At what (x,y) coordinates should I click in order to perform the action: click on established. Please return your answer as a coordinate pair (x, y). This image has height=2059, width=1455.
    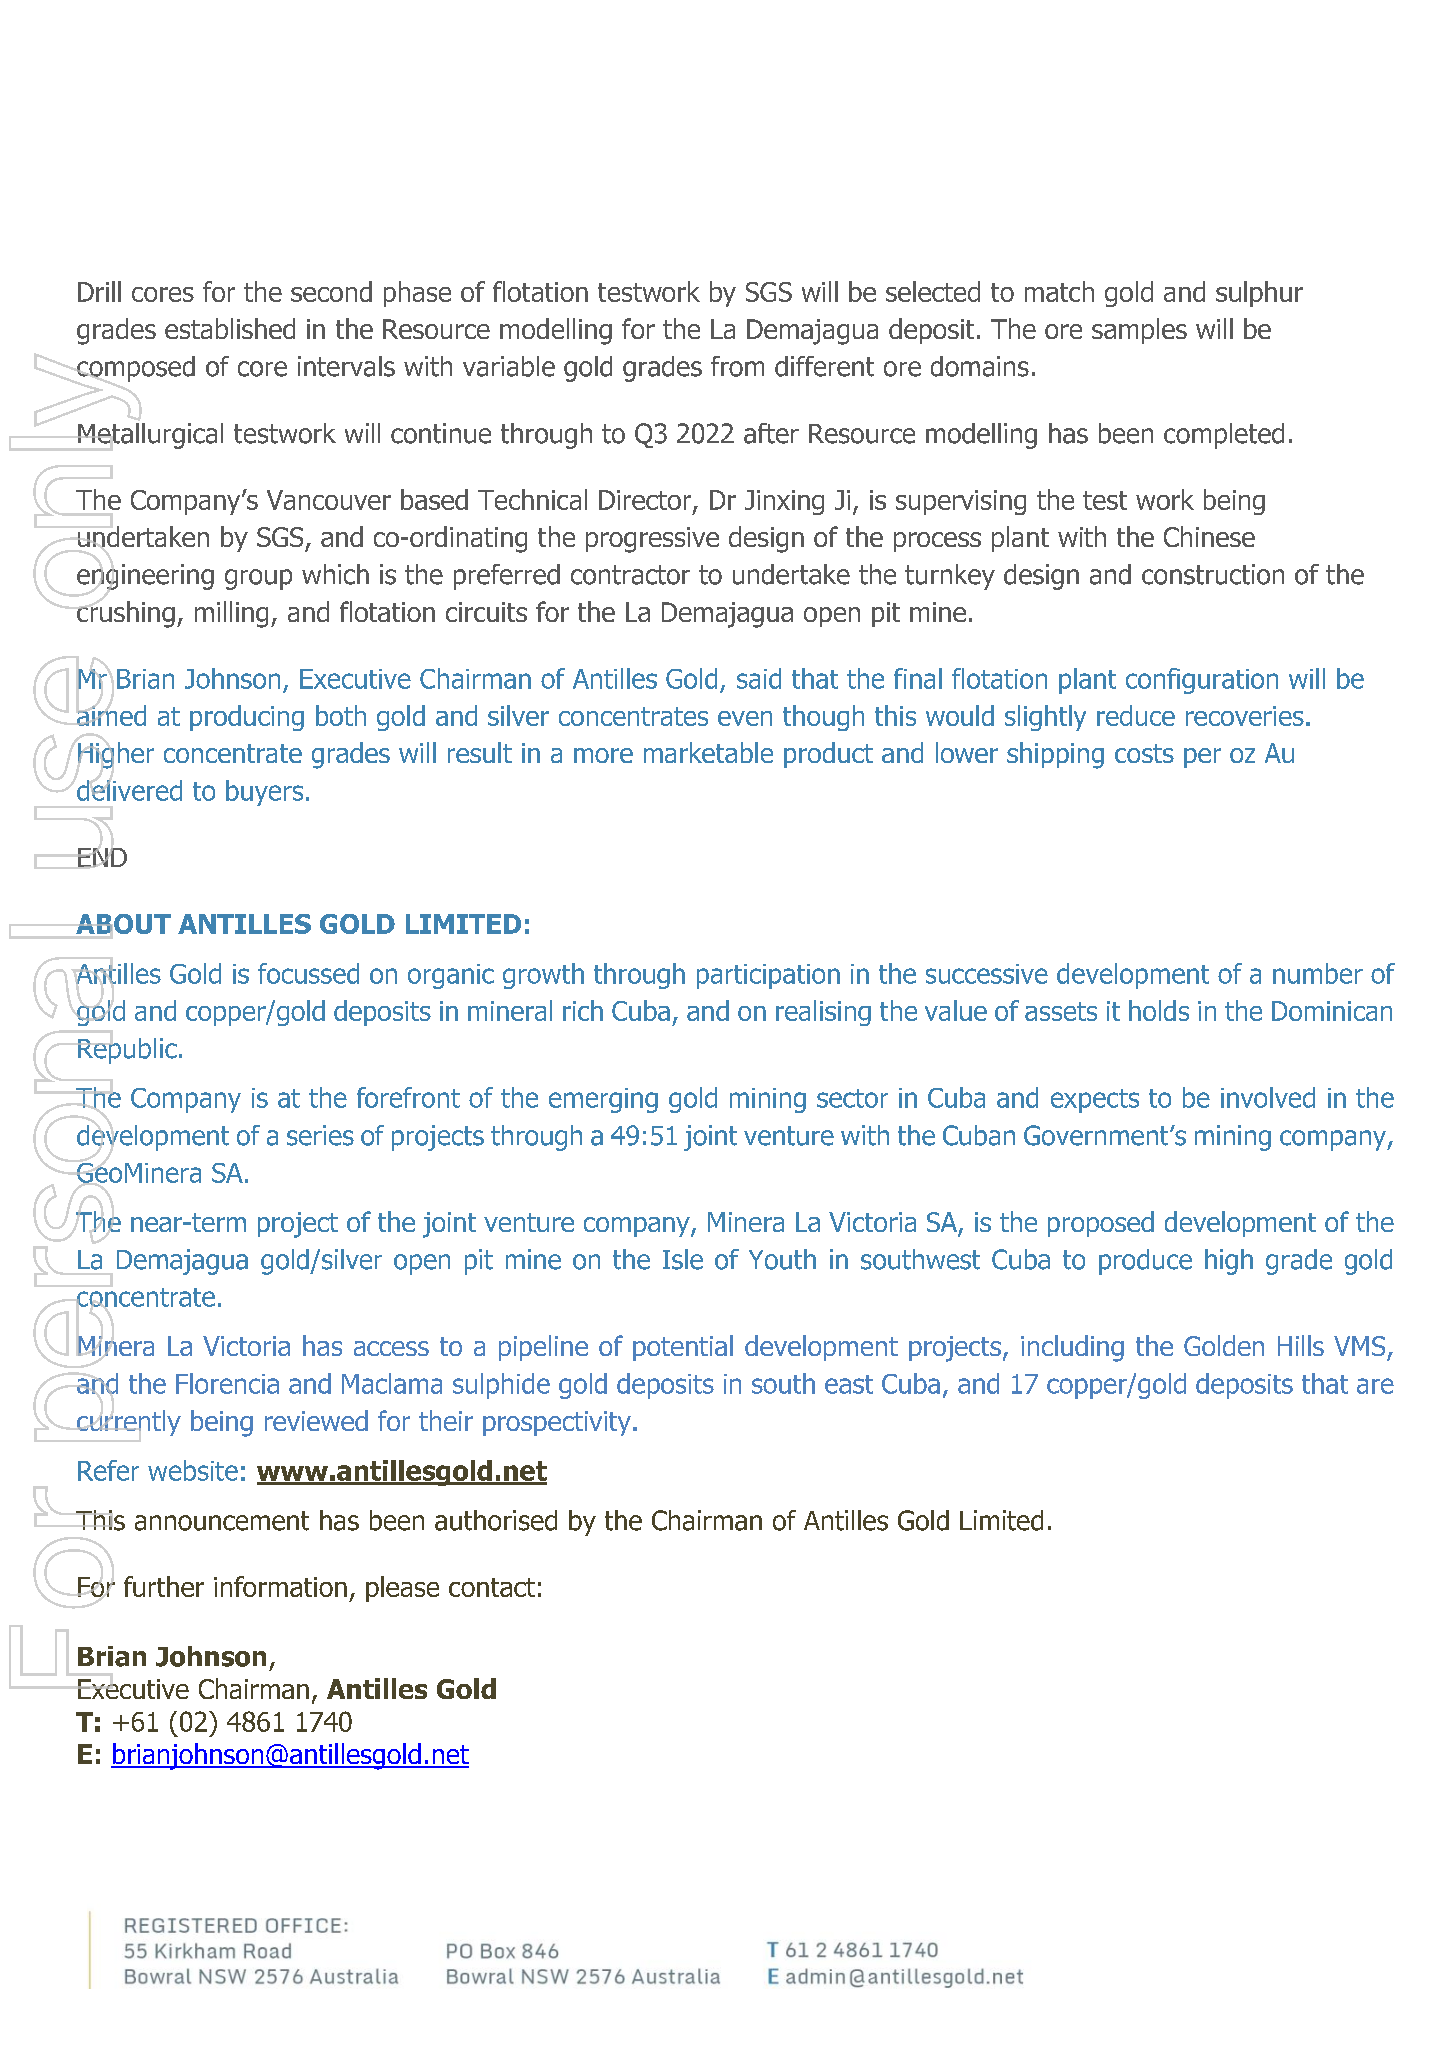
    Looking at the image, I should click on (230, 328).
